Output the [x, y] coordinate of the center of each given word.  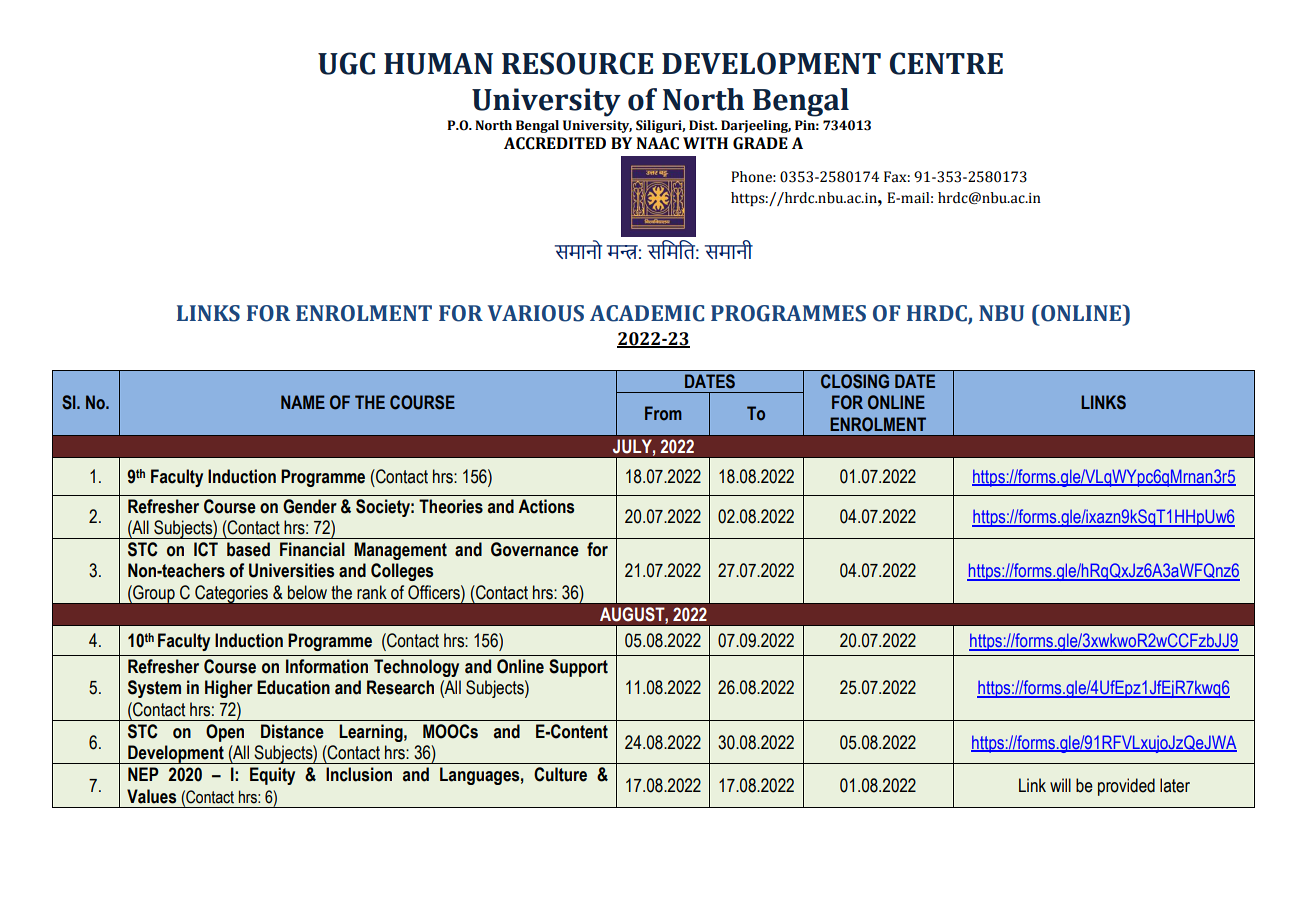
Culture [560, 774]
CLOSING [855, 381]
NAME [303, 402]
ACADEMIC [647, 313]
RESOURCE [577, 63]
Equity [272, 776]
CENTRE [946, 63]
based [248, 549]
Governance [535, 549]
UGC [346, 63]
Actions [546, 506]
